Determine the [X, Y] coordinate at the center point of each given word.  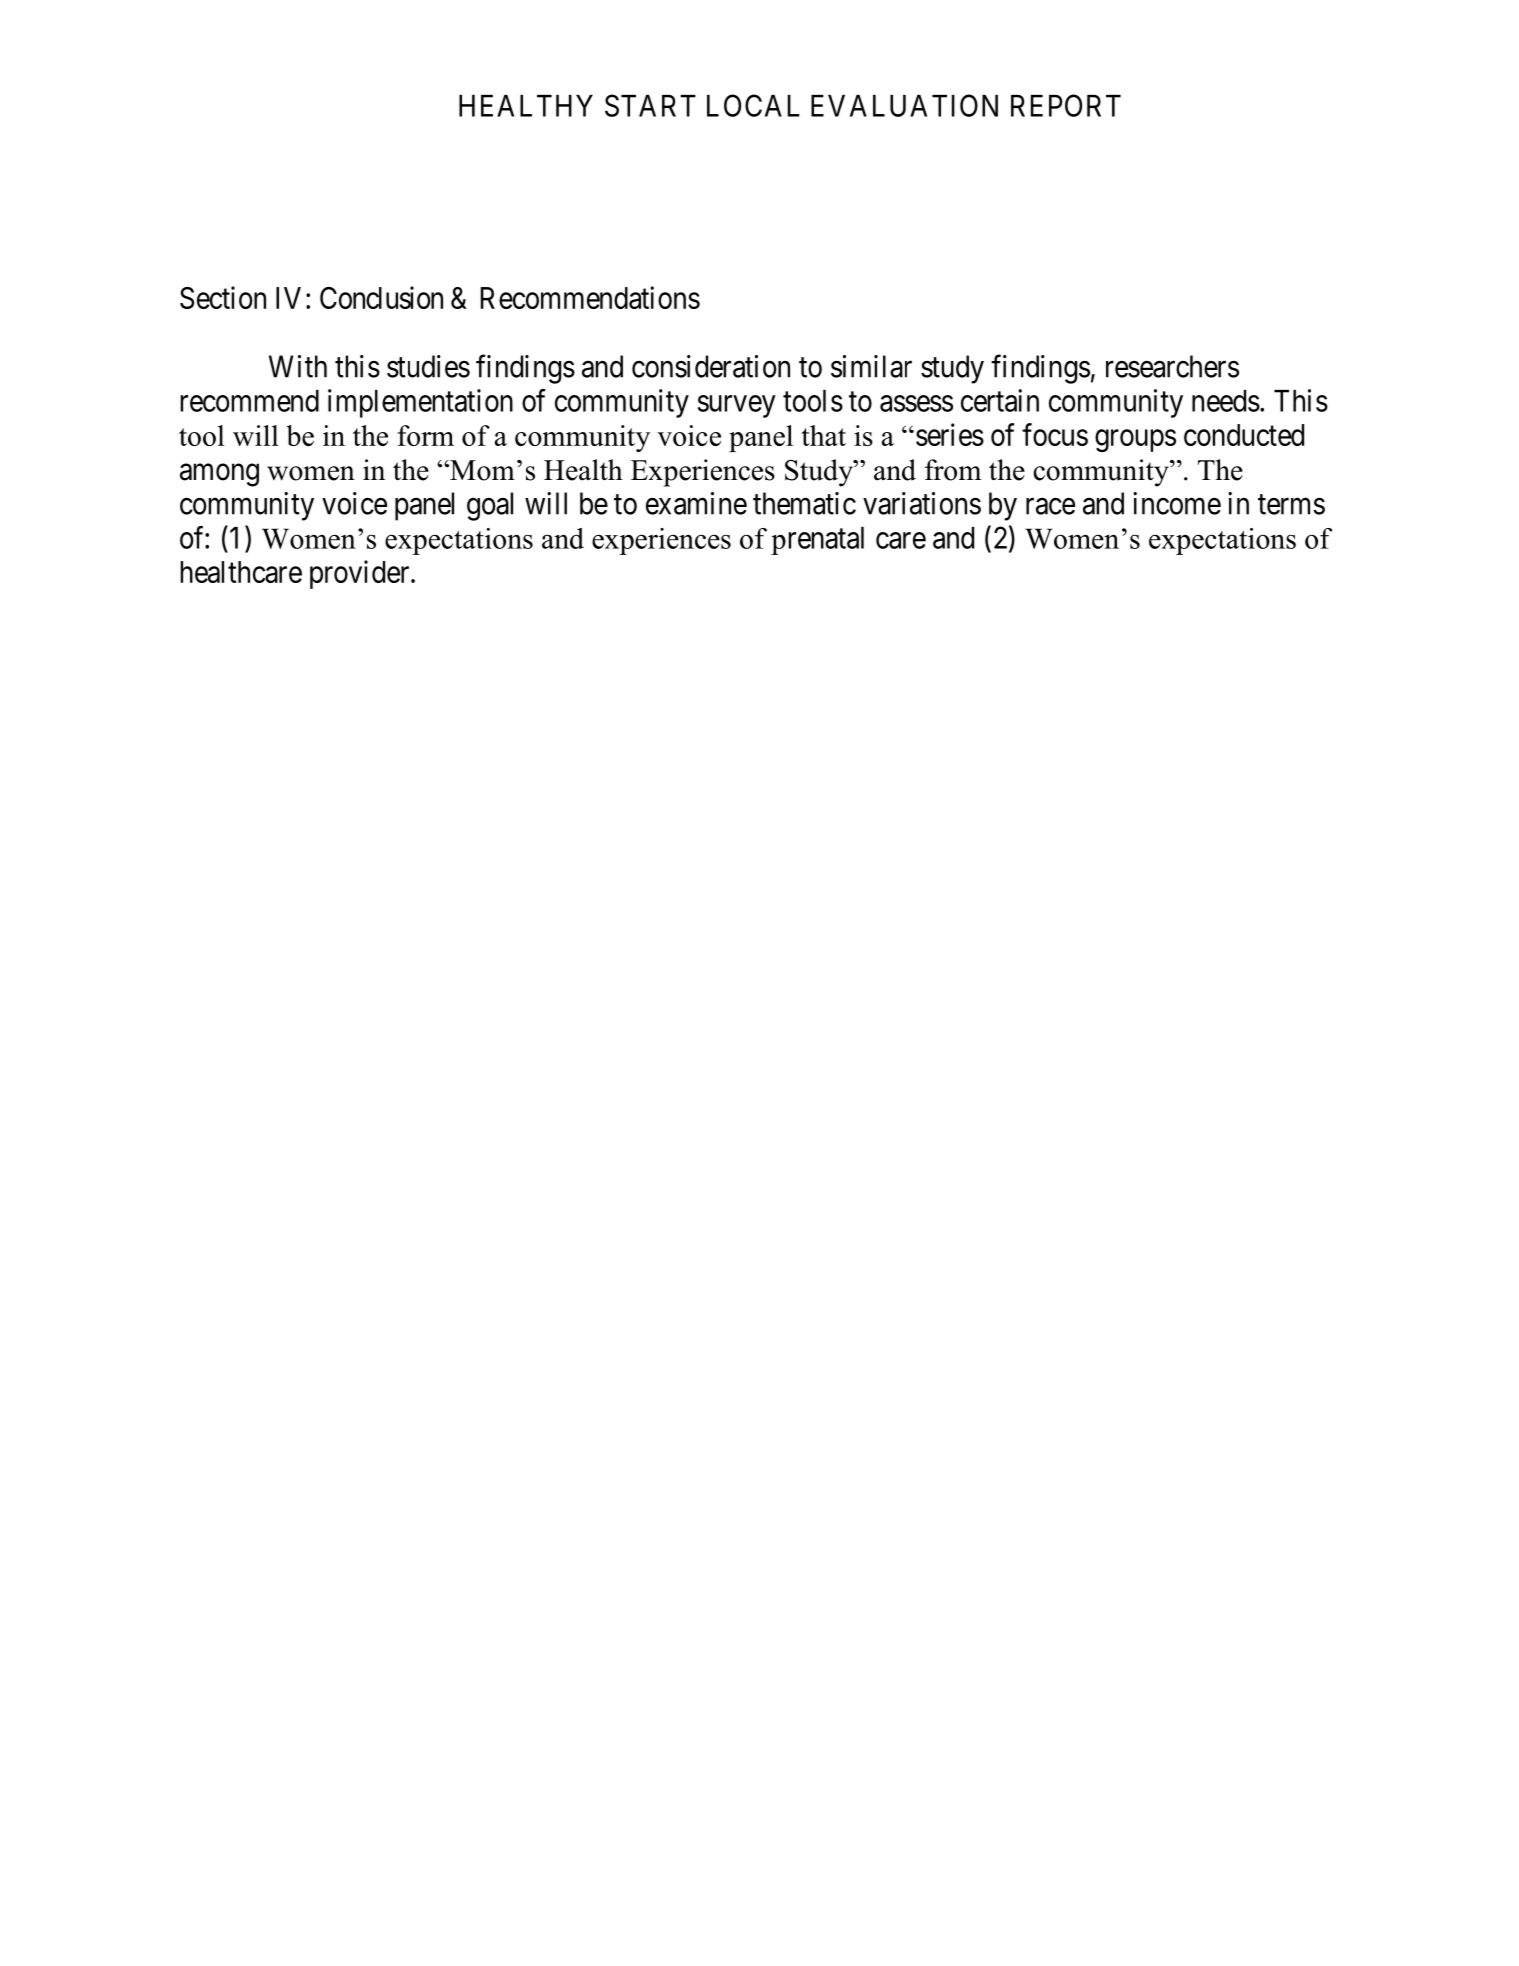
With [298, 366]
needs [1226, 401]
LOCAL [753, 105]
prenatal [817, 541]
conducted [1244, 435]
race [1050, 506]
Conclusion [381, 297]
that [823, 435]
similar [871, 366]
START [650, 105]
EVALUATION [904, 105]
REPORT [1066, 105]
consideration [711, 366]
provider [361, 574]
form [425, 435]
